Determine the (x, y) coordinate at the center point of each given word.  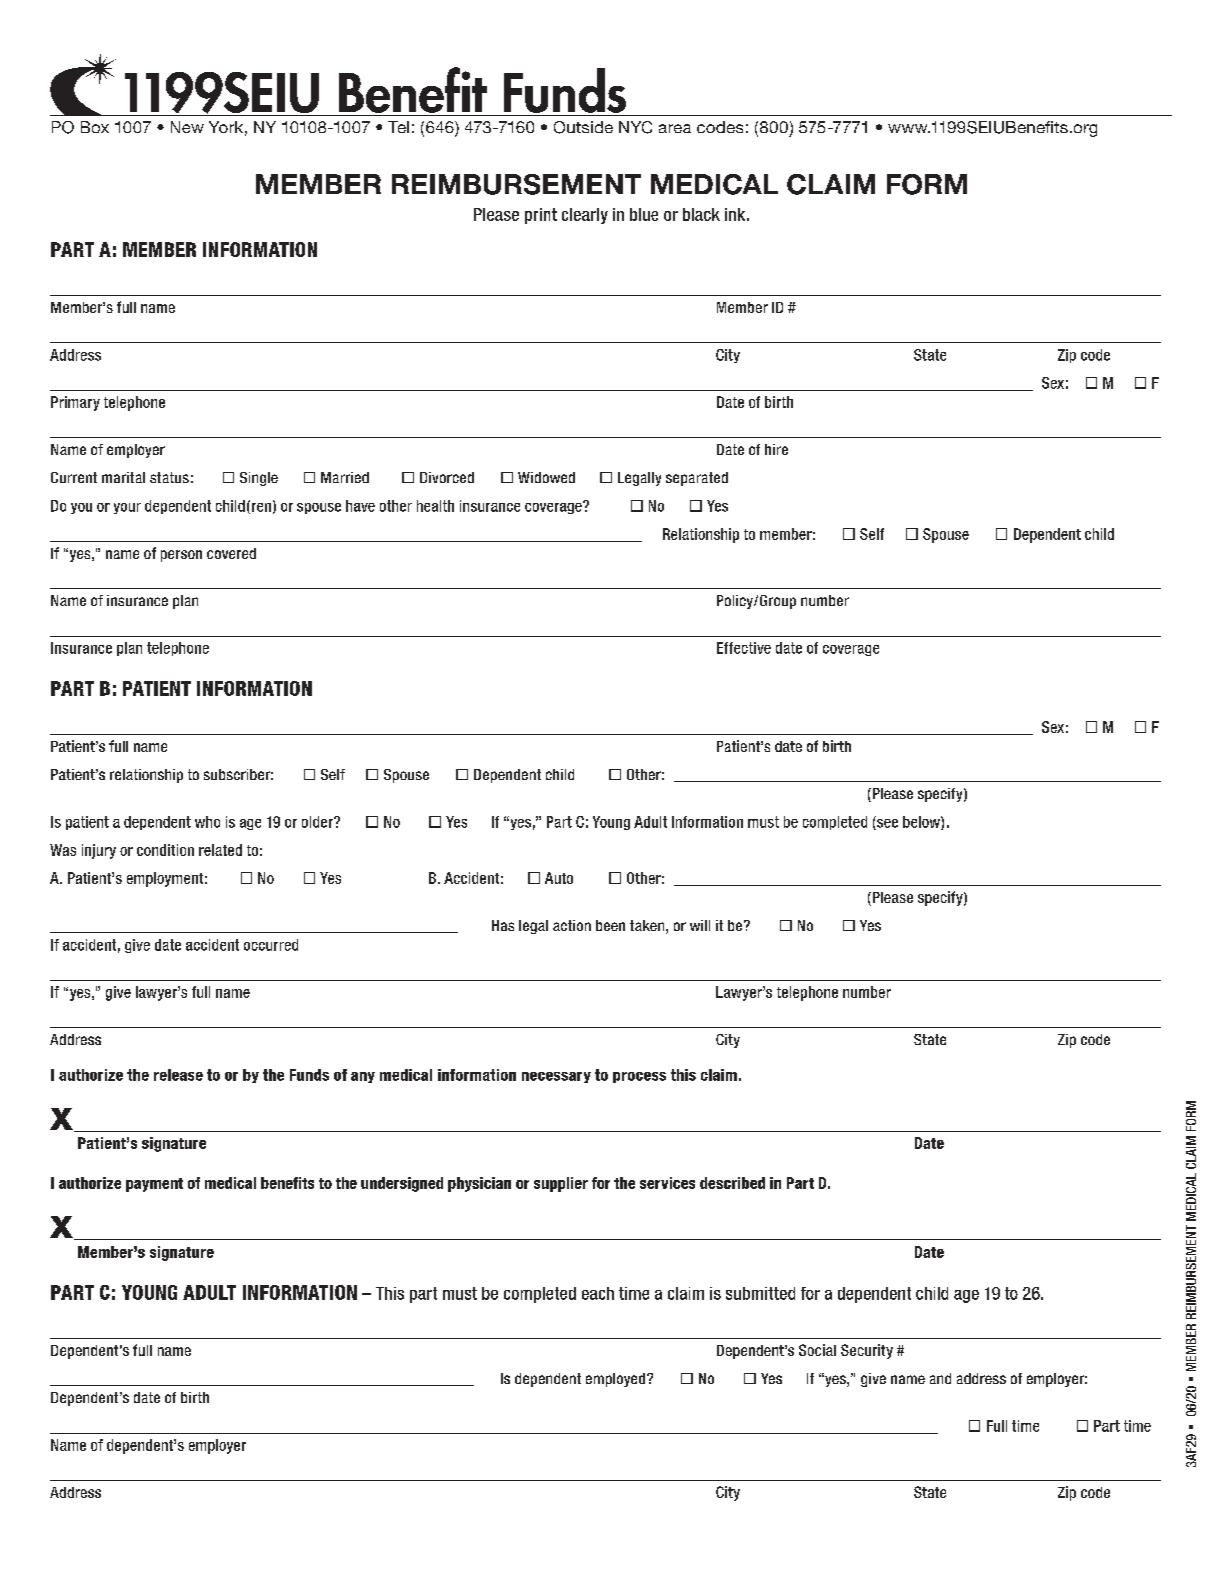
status (169, 477)
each (598, 1293)
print (541, 216)
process (639, 1077)
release (178, 1075)
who (207, 822)
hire (776, 449)
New (187, 127)
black (701, 214)
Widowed (546, 477)
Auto (559, 878)
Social (817, 1350)
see (886, 823)
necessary (556, 1077)
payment (154, 1185)
